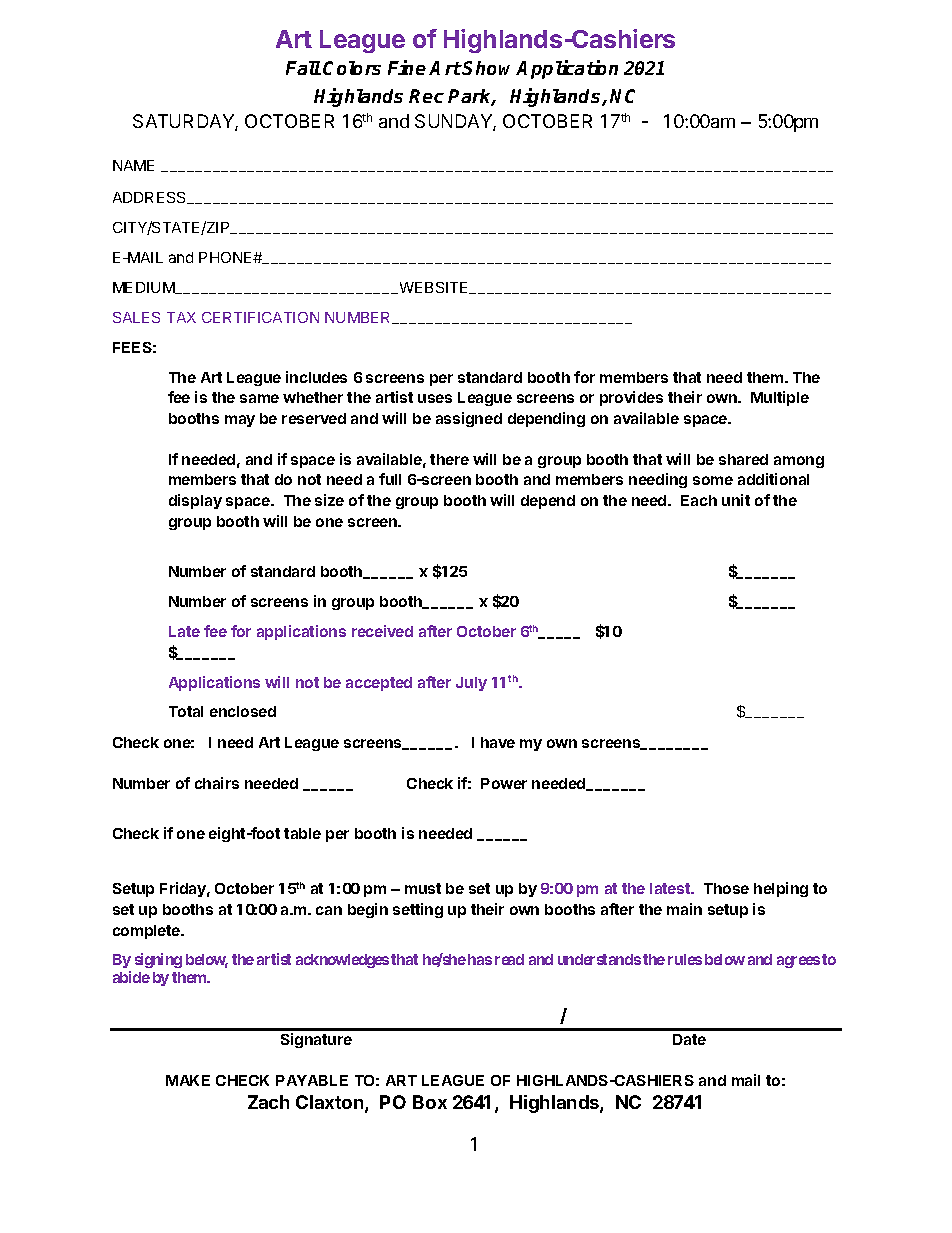 The width and height of the page is (952, 1233). Describe the element at coordinates (498, 742) in the page. I see `have` at that location.
